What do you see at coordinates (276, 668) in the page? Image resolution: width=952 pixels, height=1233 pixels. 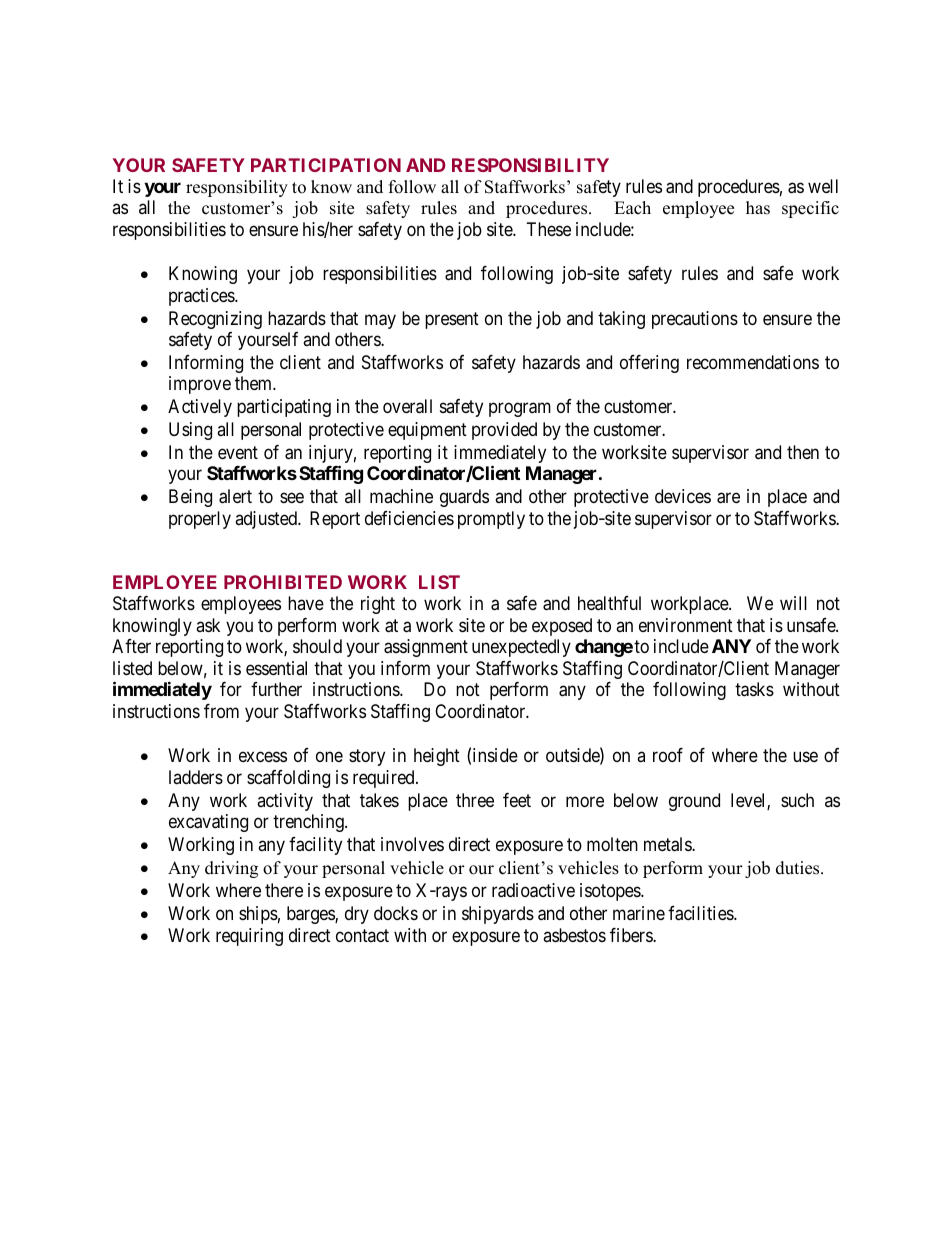 I see `essential` at bounding box center [276, 668].
